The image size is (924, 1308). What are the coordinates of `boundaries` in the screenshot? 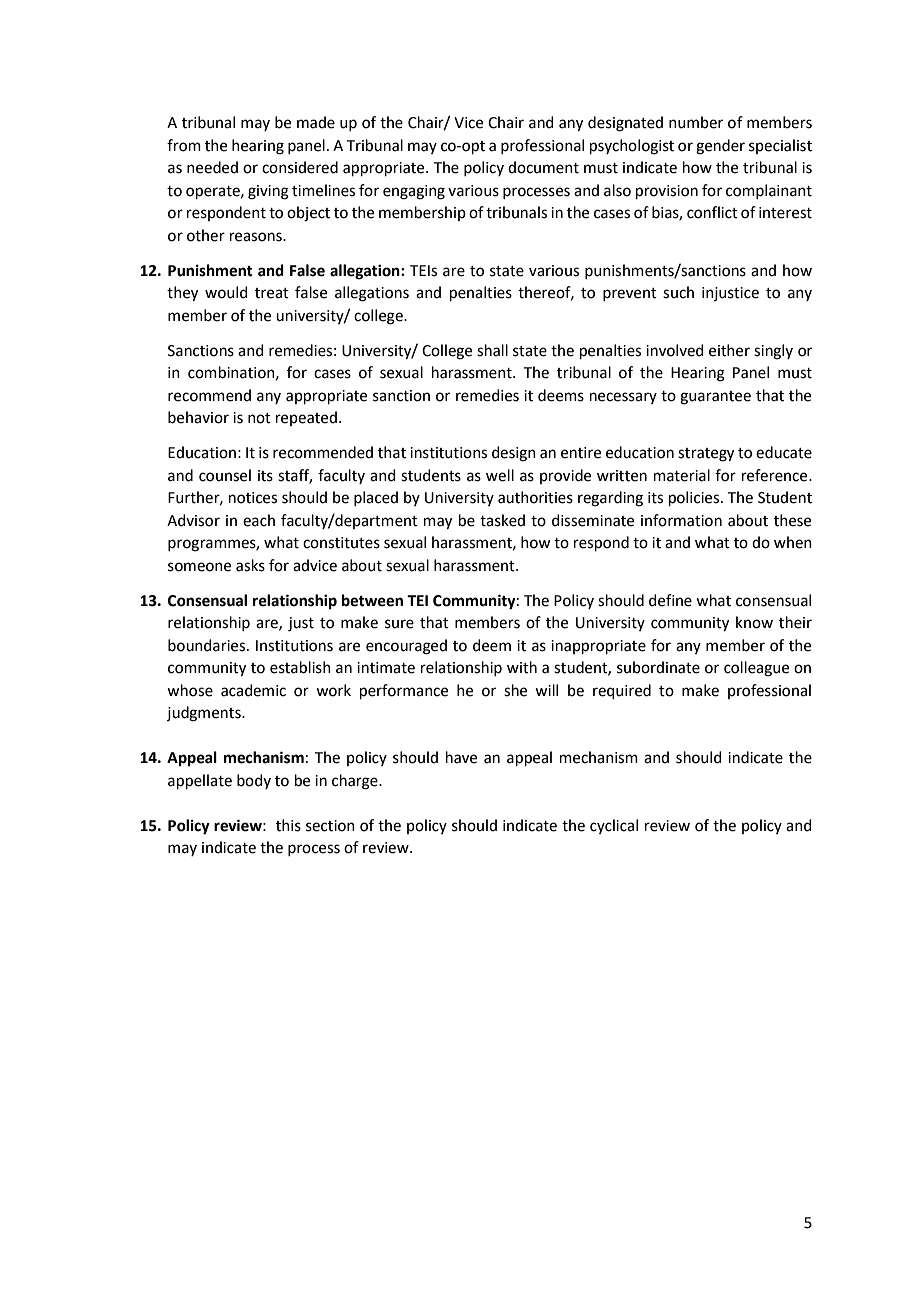 It's located at (208, 645).
